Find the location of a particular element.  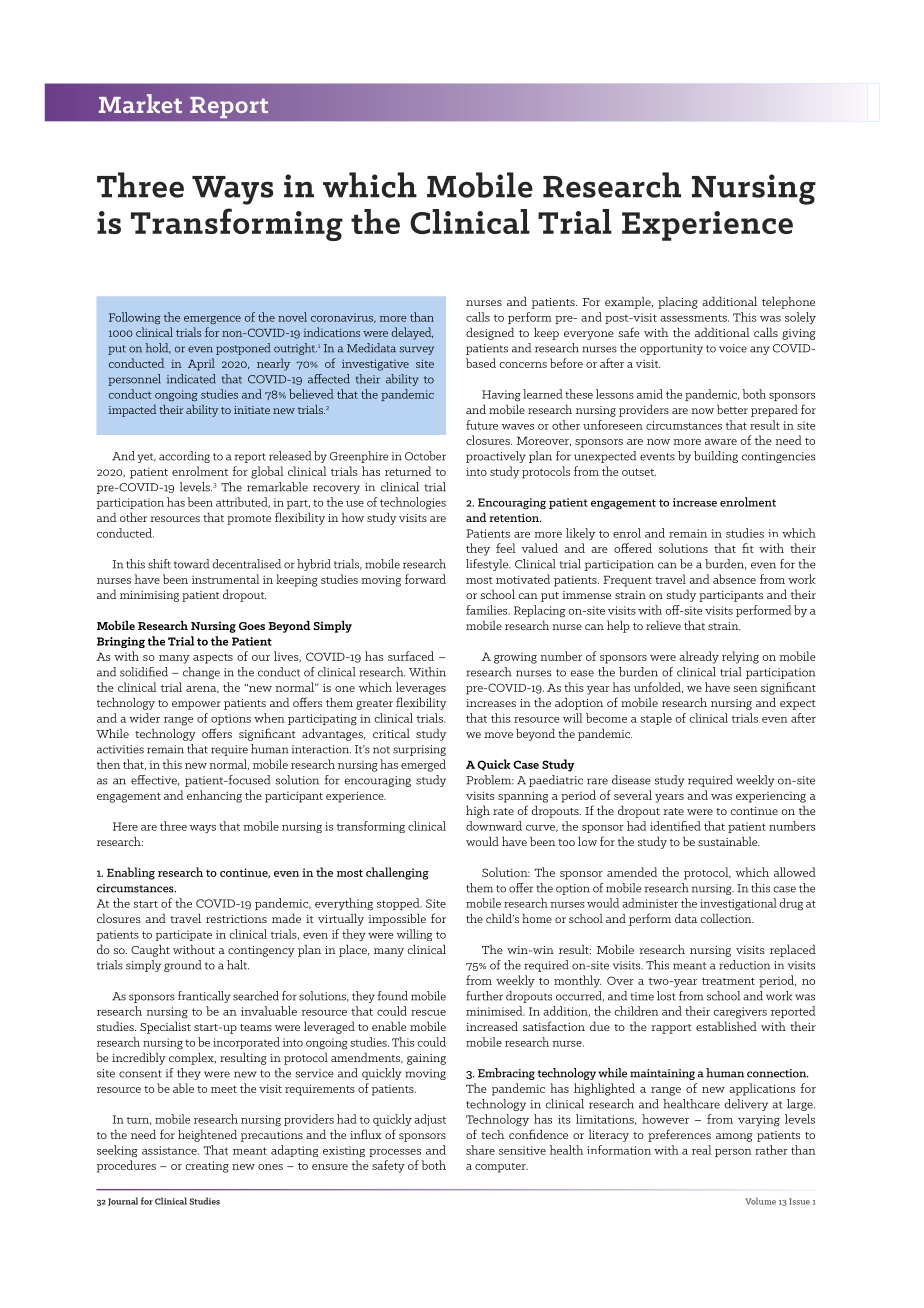

Market is located at coordinates (140, 103).
